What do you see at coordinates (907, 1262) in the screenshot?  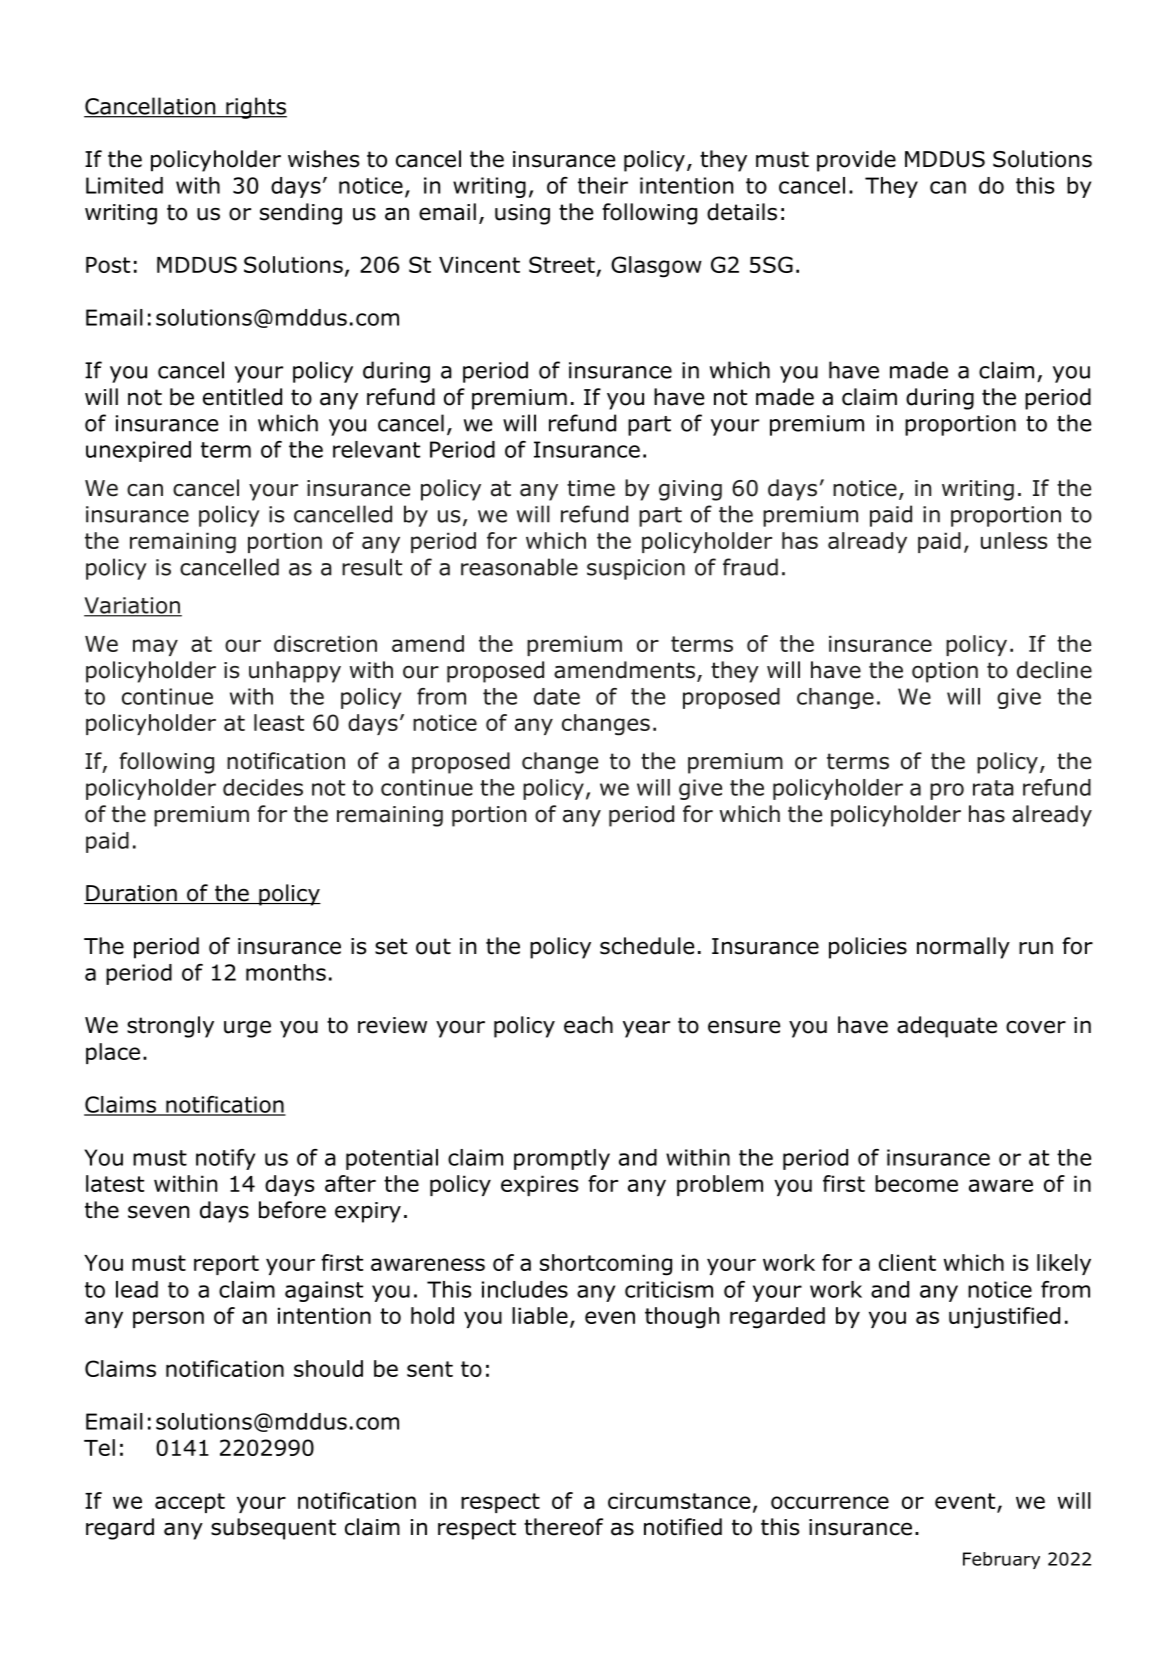 I see `client` at bounding box center [907, 1262].
